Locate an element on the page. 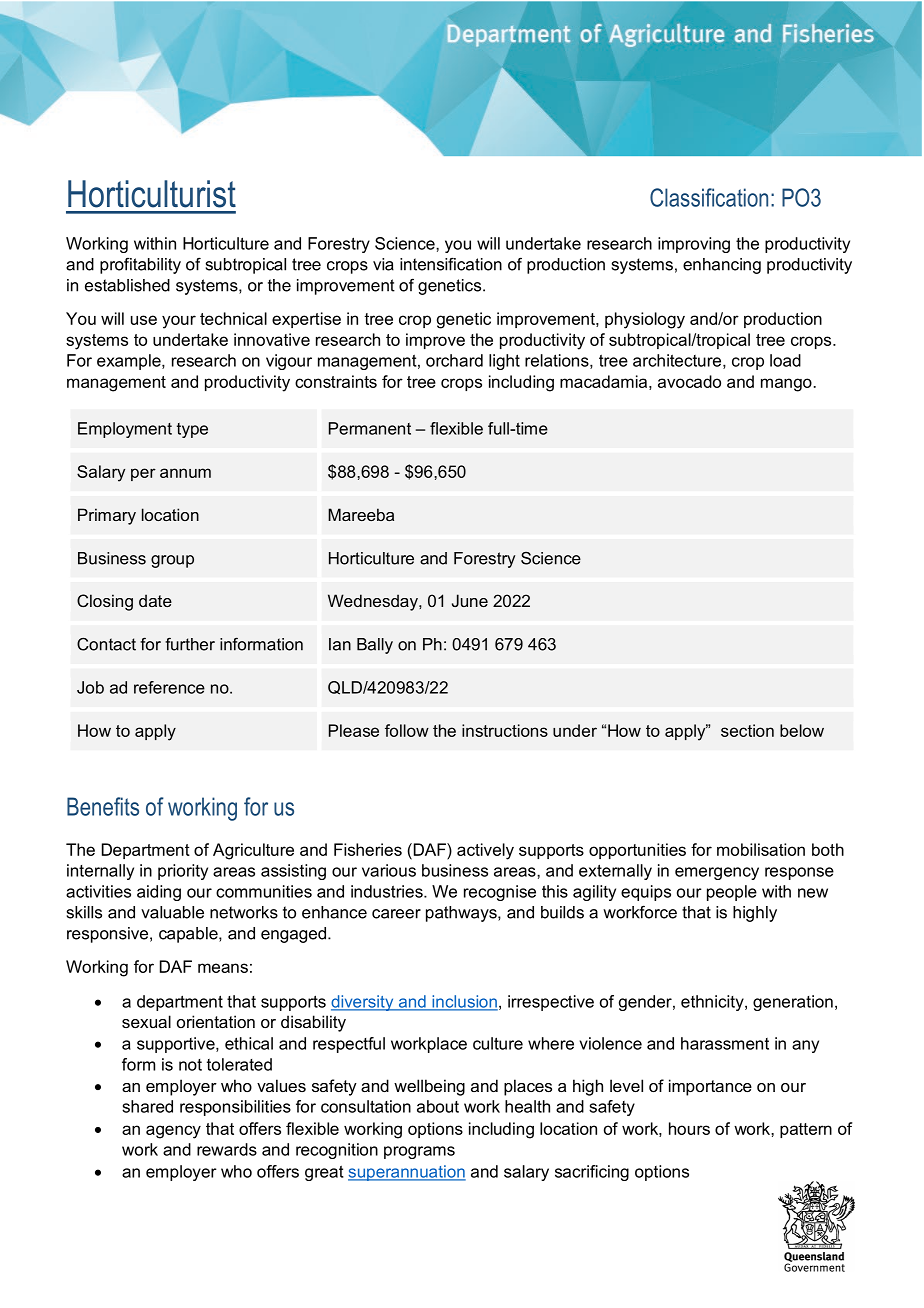  agency is located at coordinates (173, 1132).
